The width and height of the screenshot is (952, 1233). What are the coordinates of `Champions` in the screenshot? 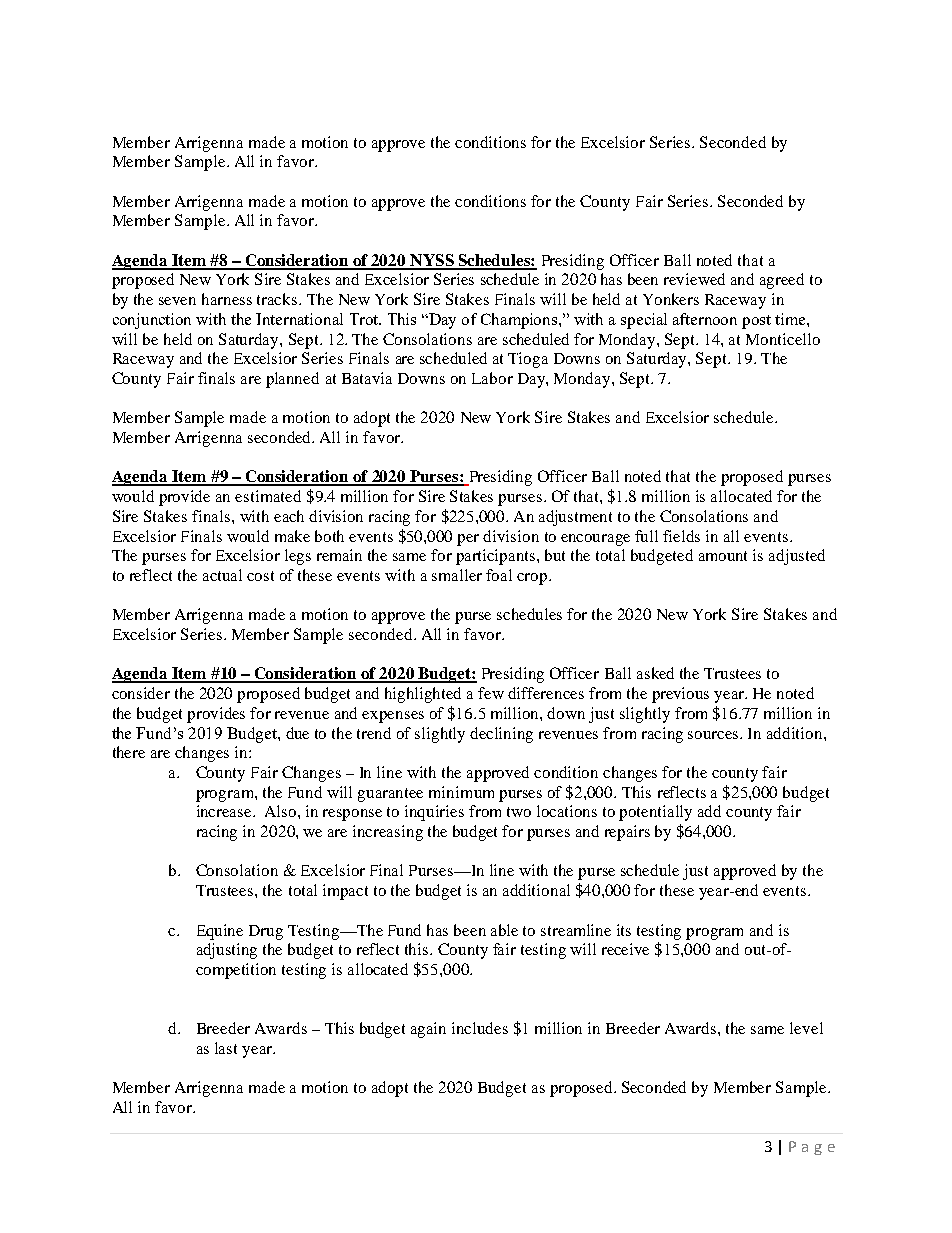 It's located at (520, 321).
